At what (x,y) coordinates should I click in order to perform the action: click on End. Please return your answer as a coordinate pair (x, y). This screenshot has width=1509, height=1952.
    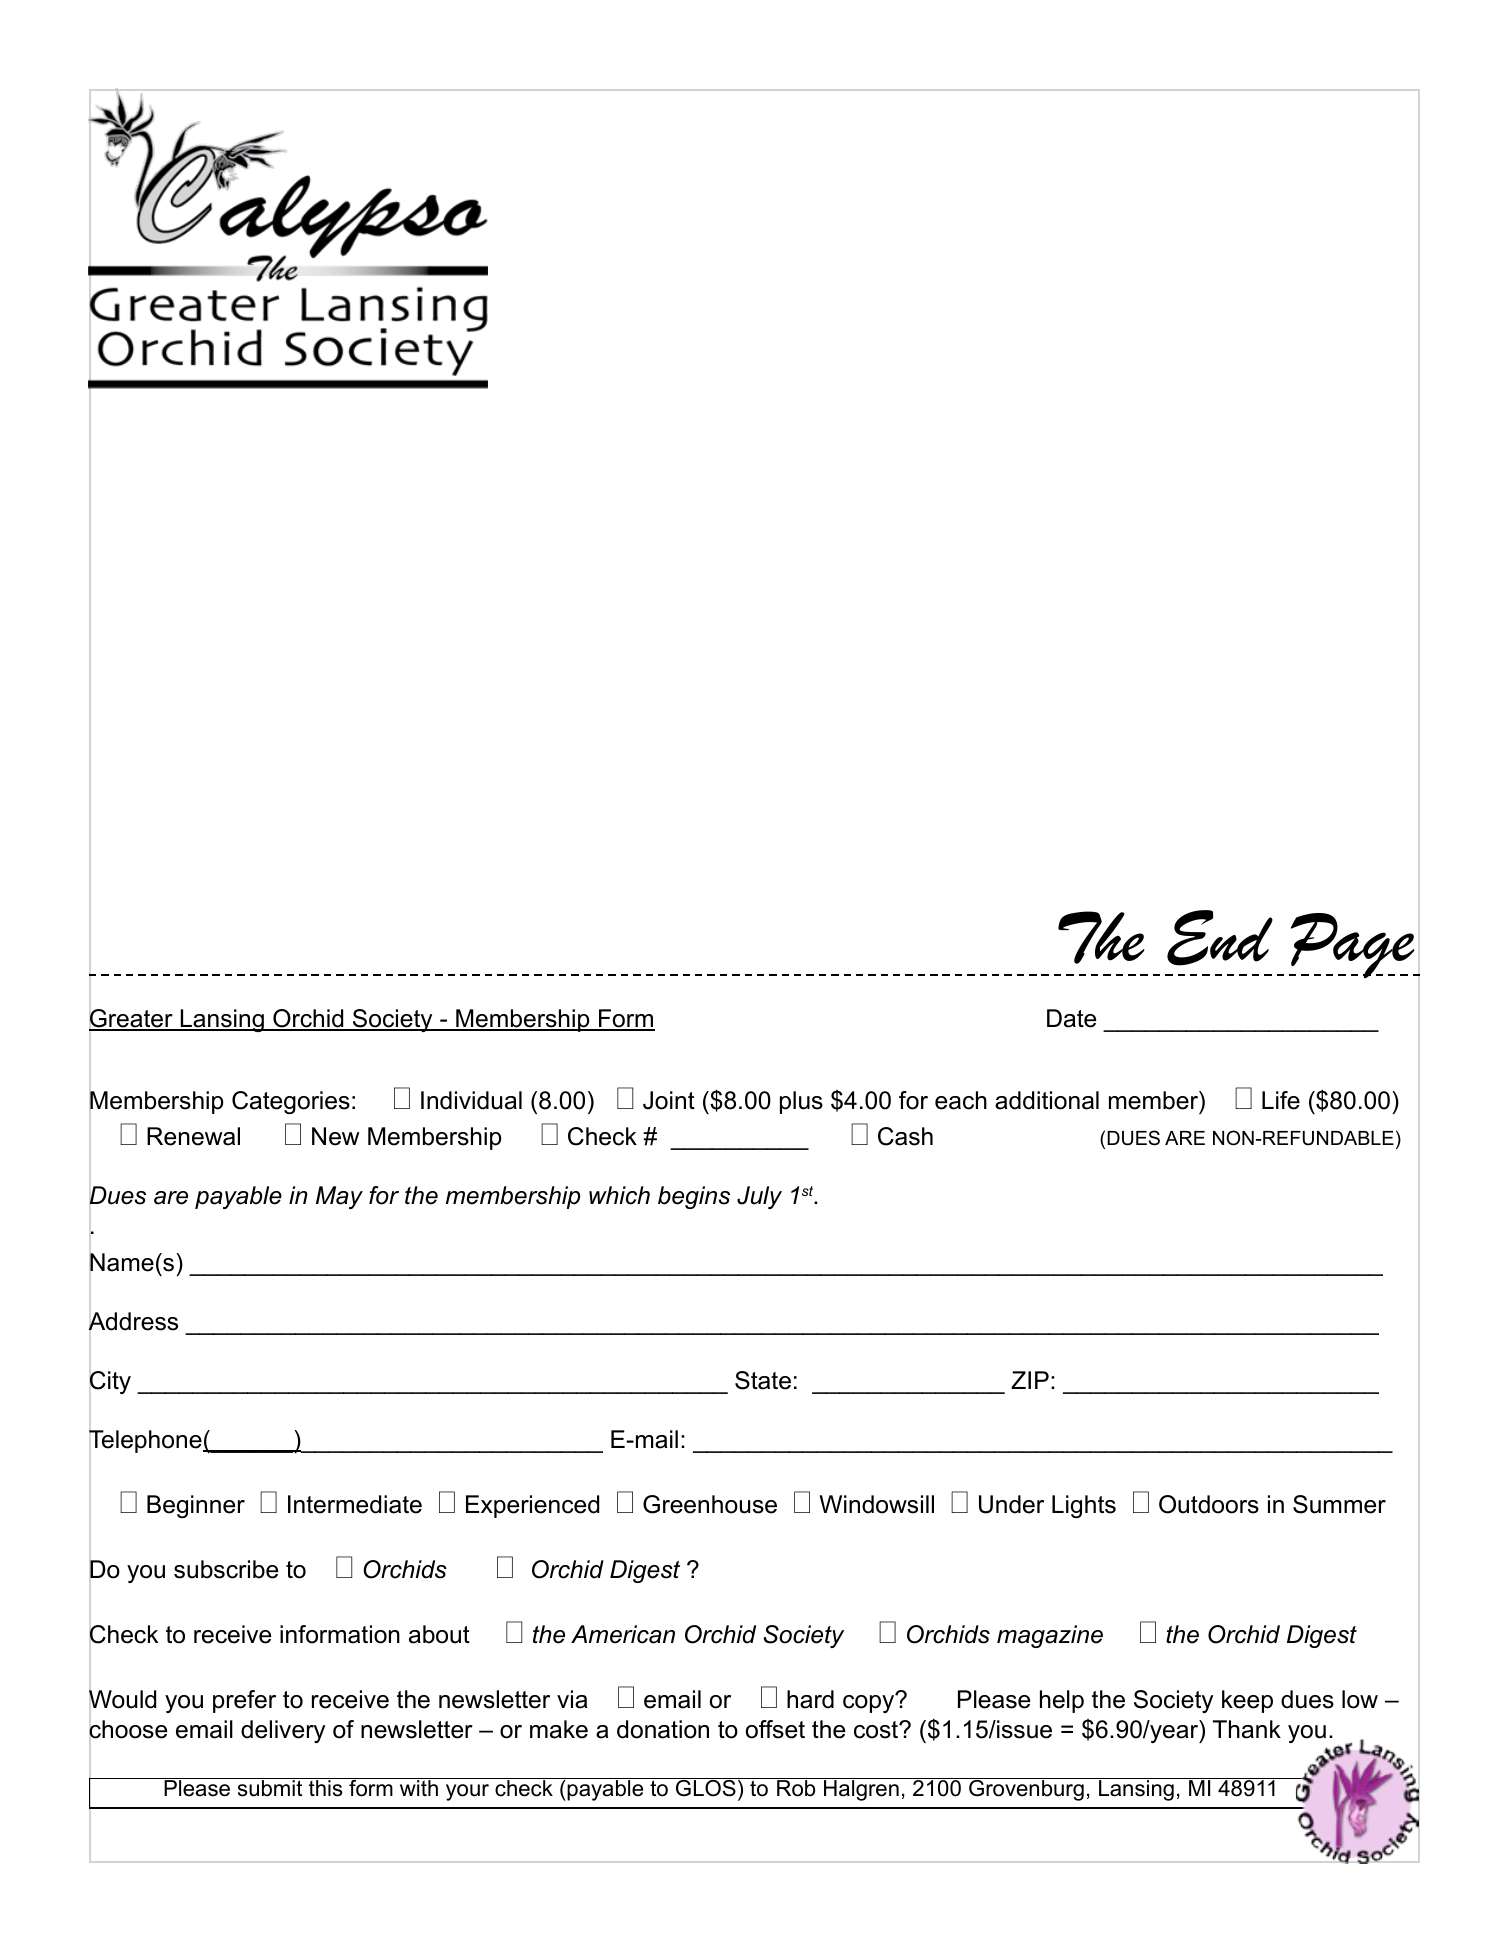
    Looking at the image, I should click on (1220, 938).
